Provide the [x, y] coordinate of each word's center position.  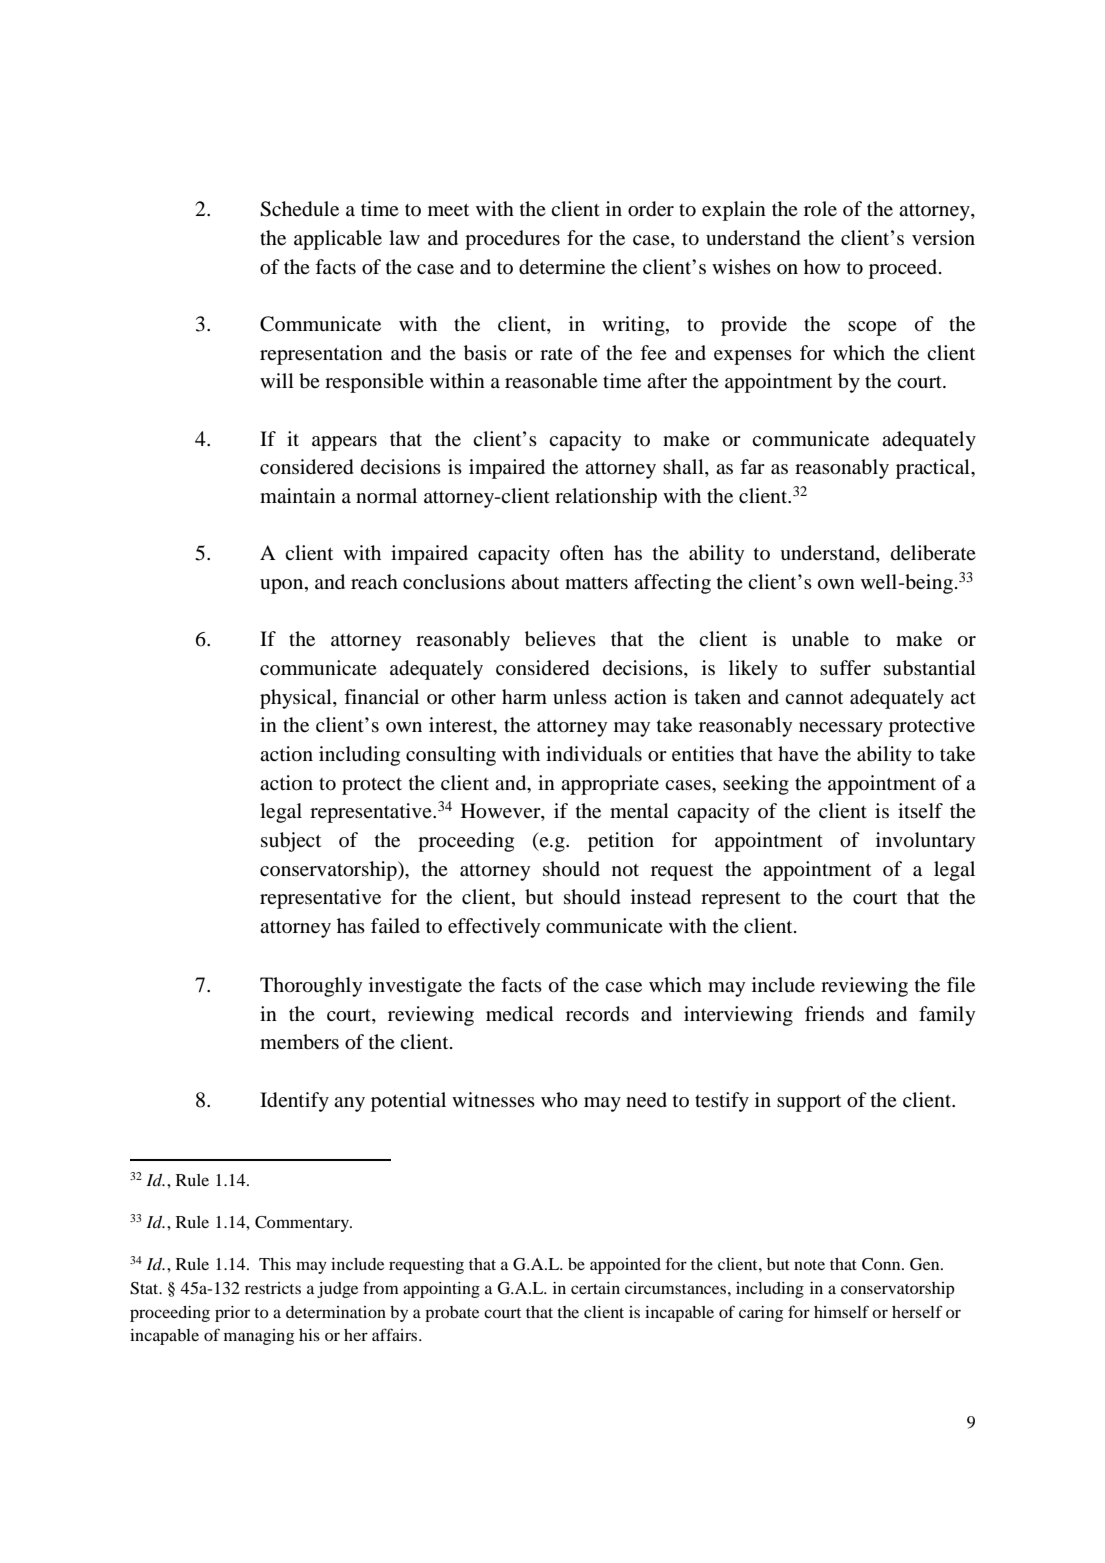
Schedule [299, 209]
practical [934, 469]
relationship [606, 498]
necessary [841, 729]
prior [232, 1314]
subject [291, 842]
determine [562, 267]
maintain [298, 495]
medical [520, 1014]
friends [834, 1014]
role [820, 209]
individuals [594, 754]
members [299, 1042]
